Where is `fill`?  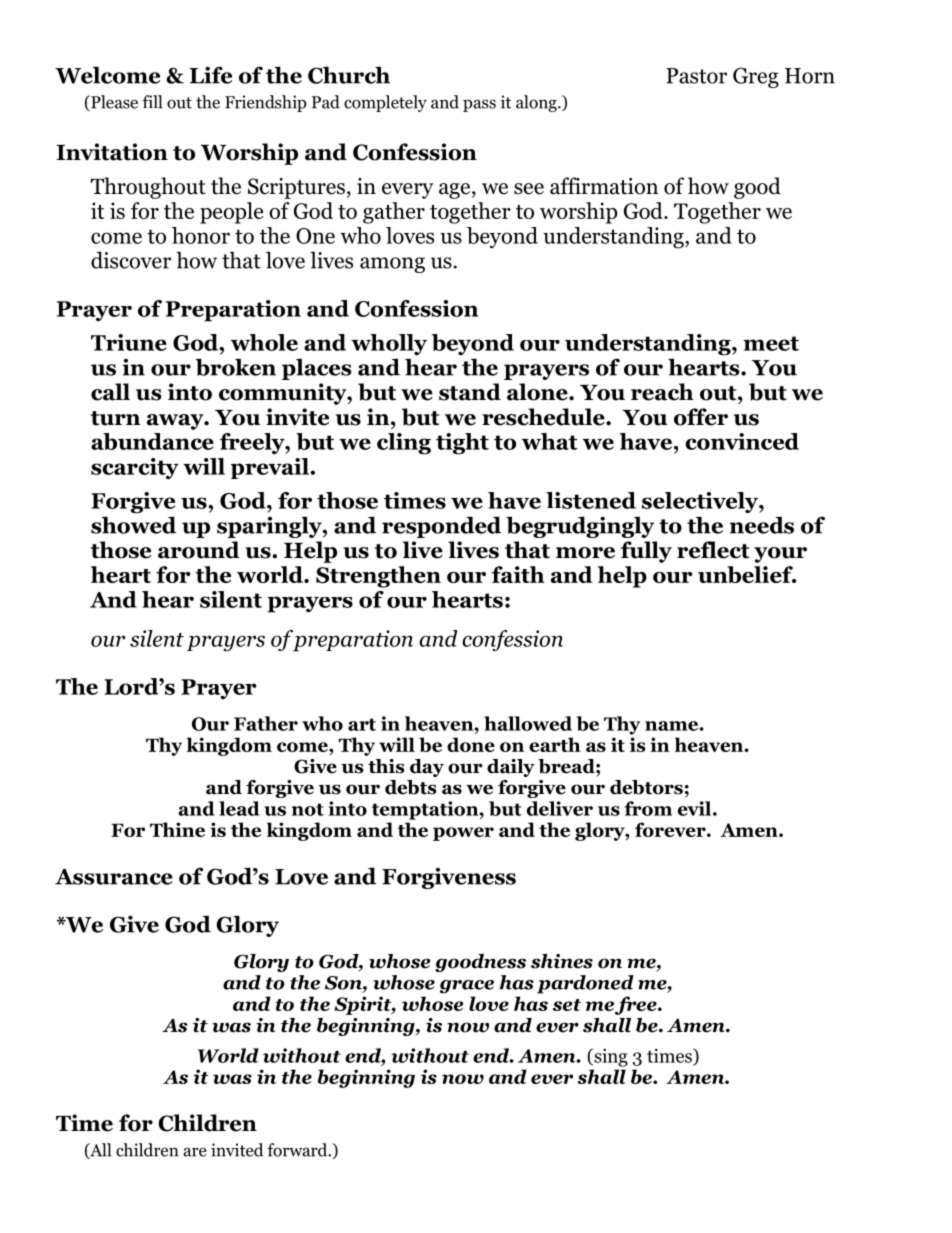 fill is located at coordinates (152, 102).
